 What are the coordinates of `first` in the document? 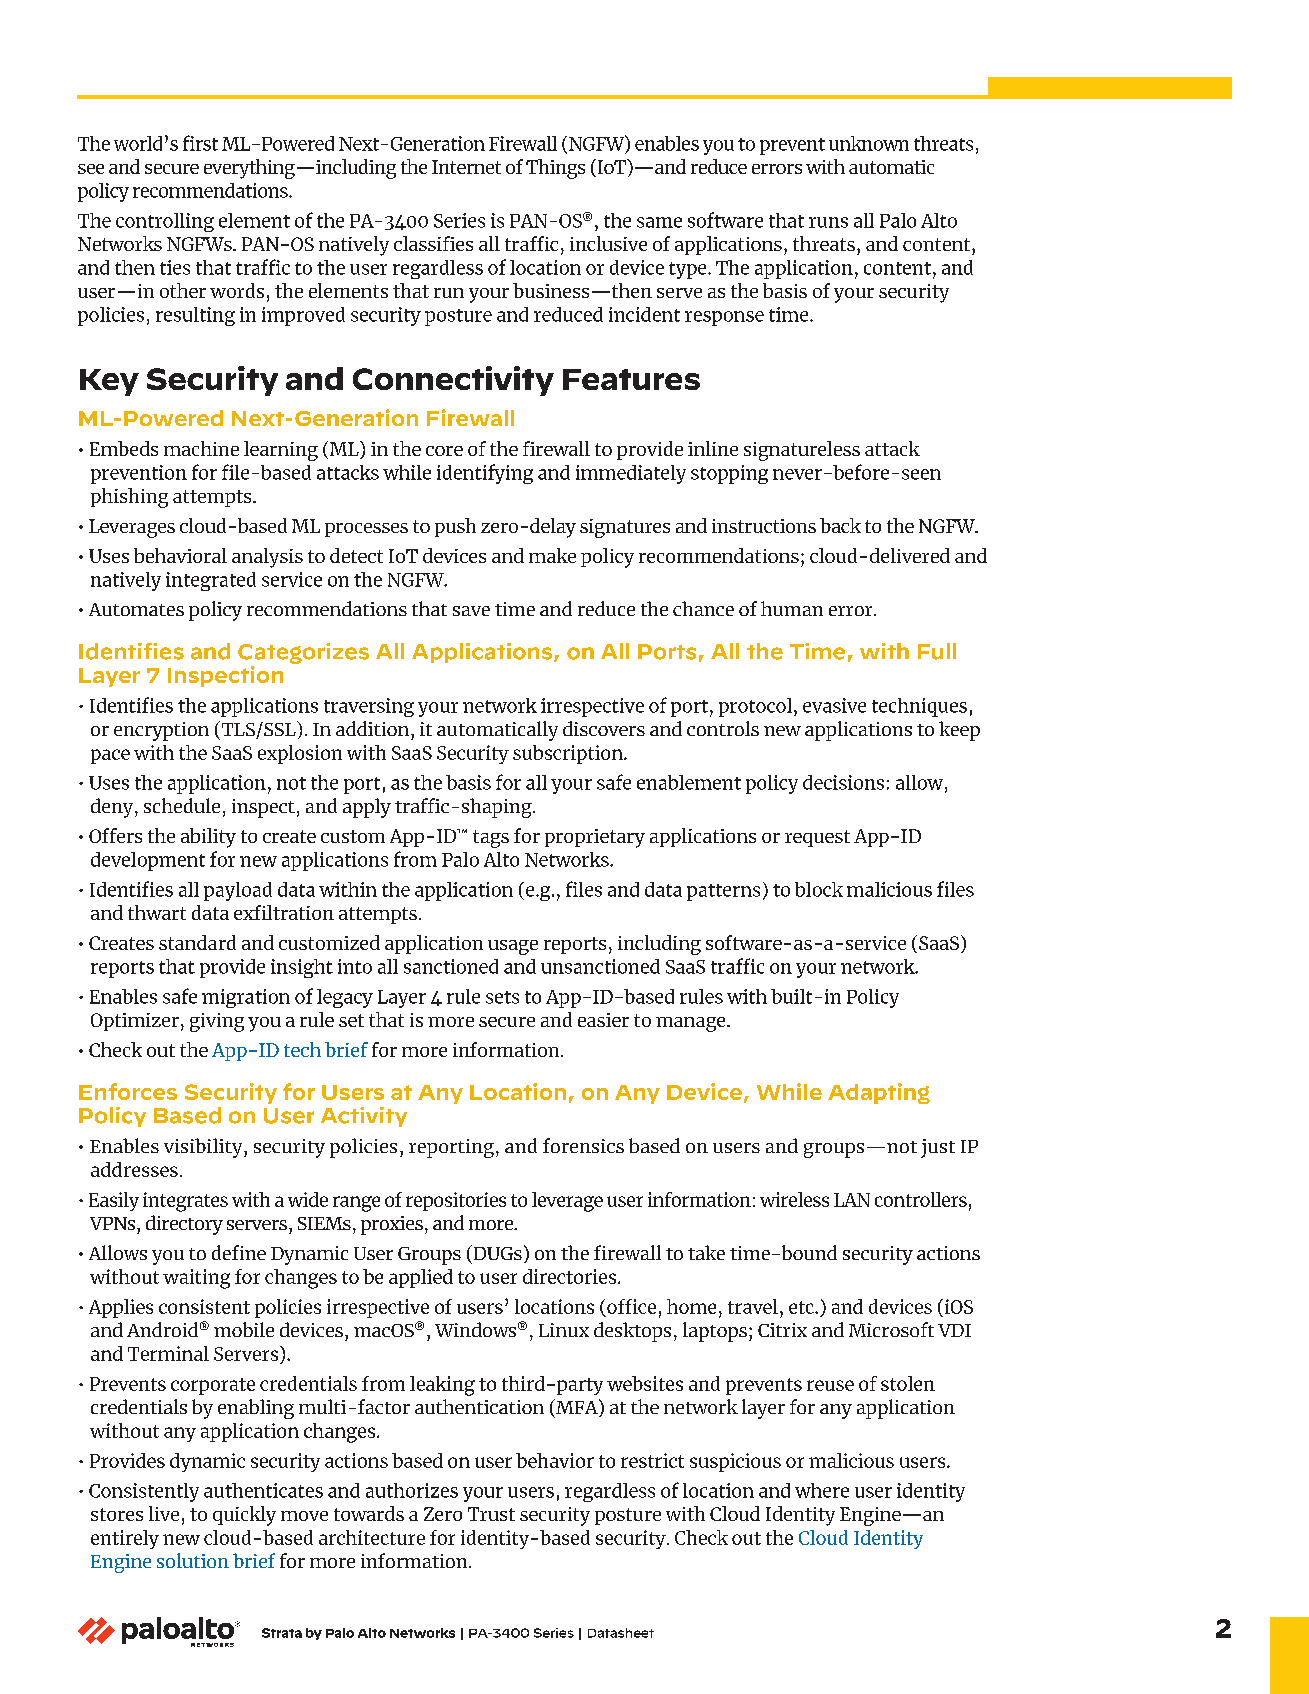 It's located at (200, 143).
